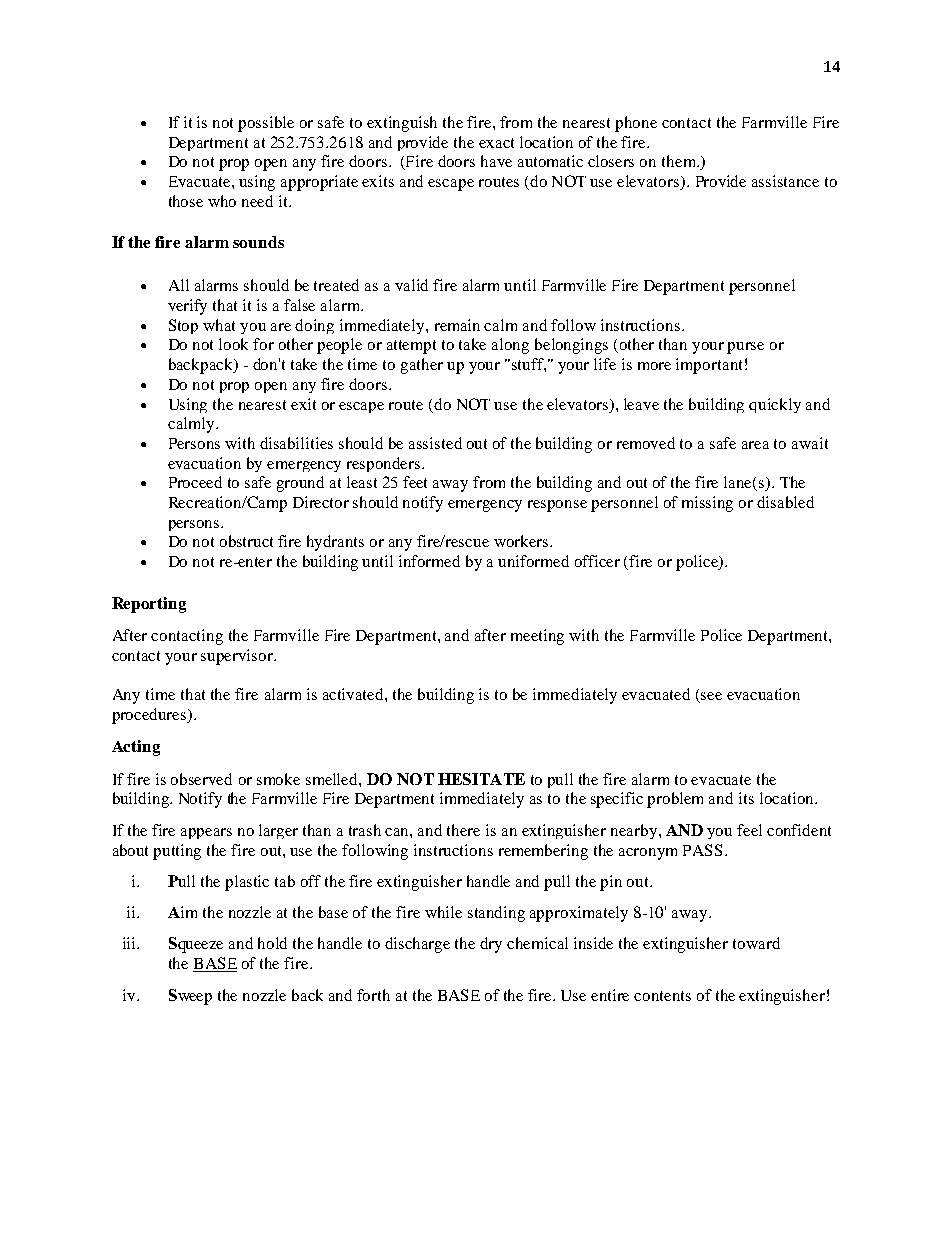  I want to click on observed, so click(201, 779).
